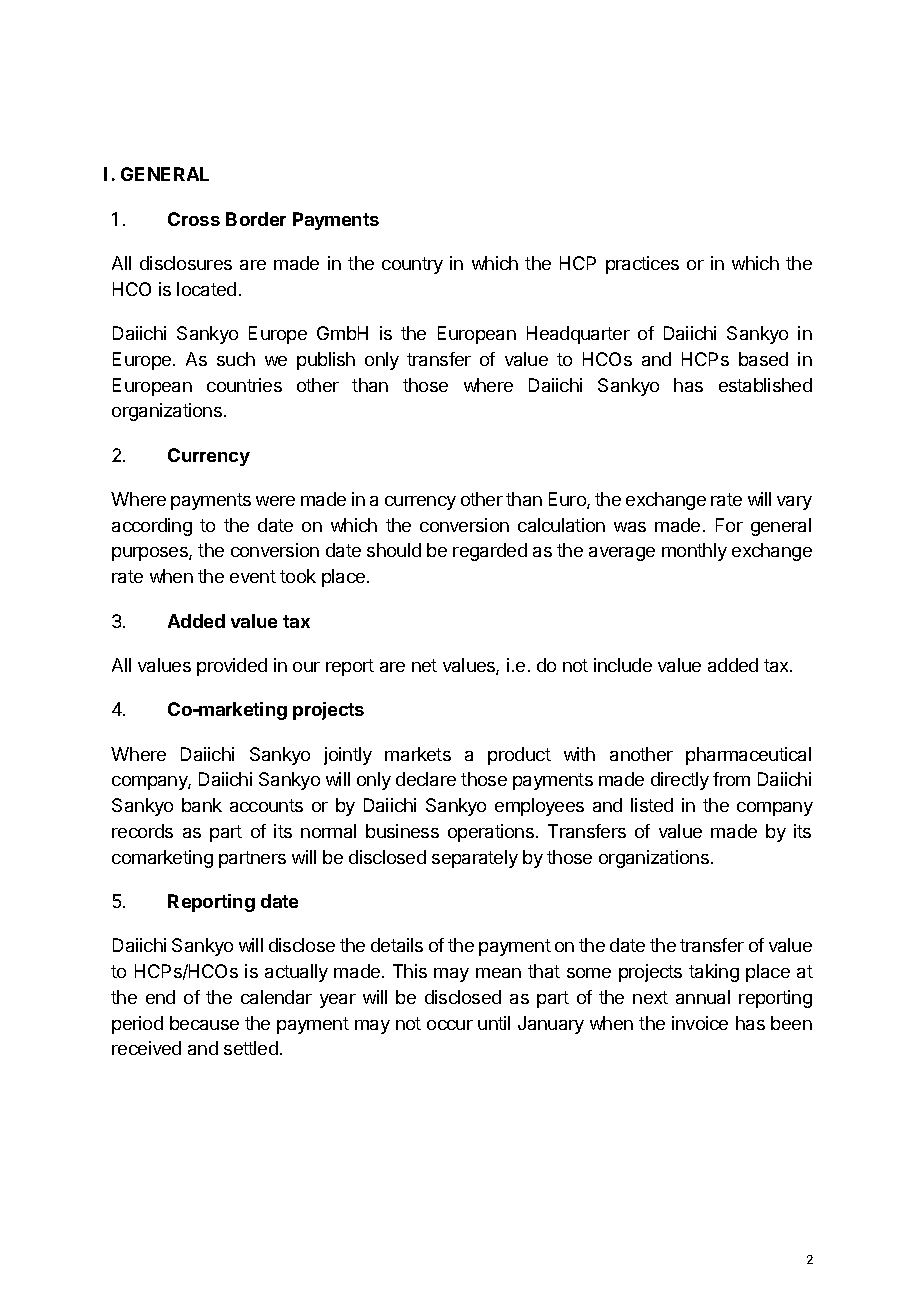 The height and width of the screenshot is (1308, 924). What do you see at coordinates (232, 667) in the screenshot?
I see `provided` at bounding box center [232, 667].
